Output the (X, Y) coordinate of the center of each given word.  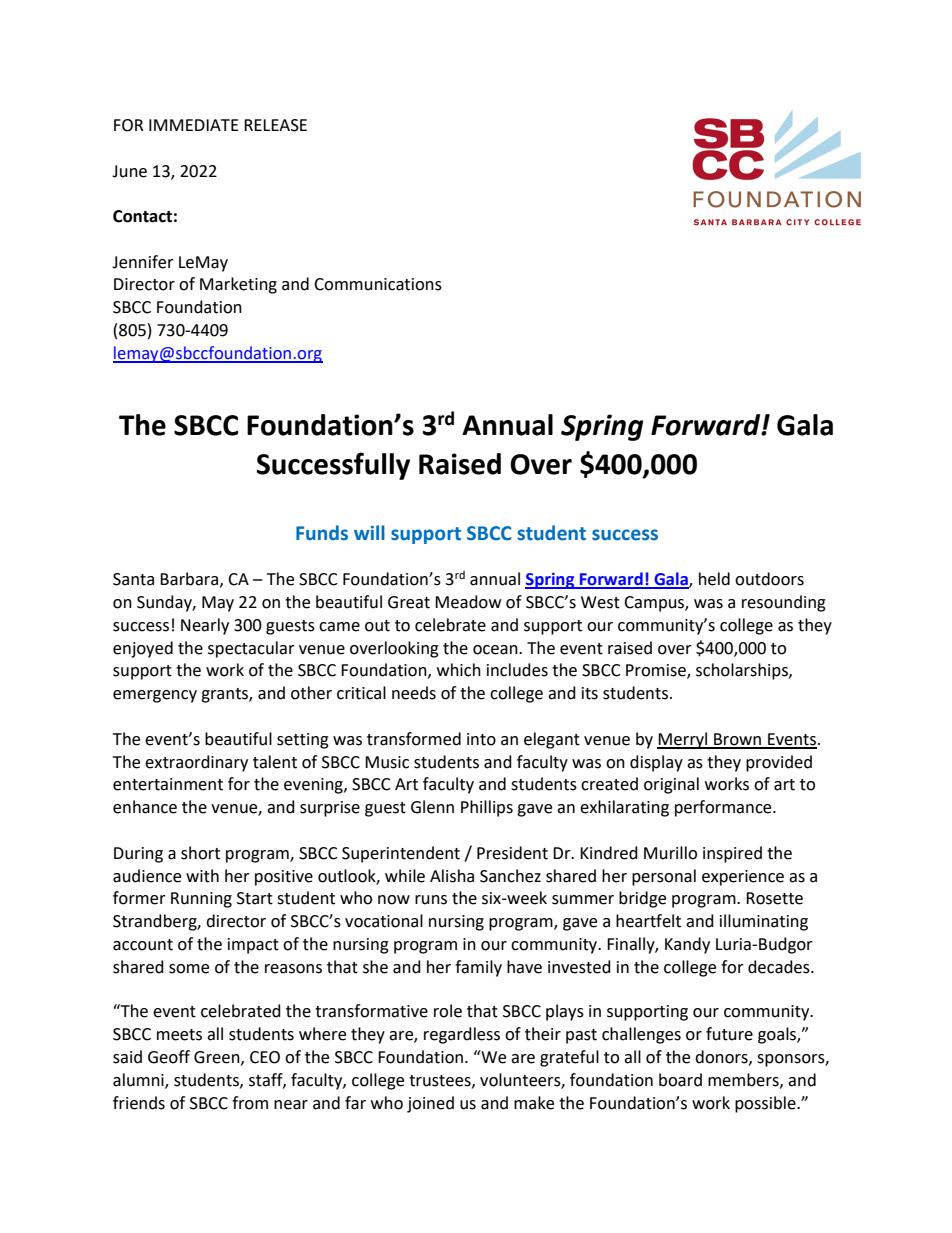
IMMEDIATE (194, 125)
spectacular (251, 649)
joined (430, 1104)
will (369, 532)
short (200, 853)
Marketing (238, 285)
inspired (732, 854)
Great (409, 602)
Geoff (169, 1057)
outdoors (769, 579)
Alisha (452, 876)
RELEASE (275, 125)
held (714, 579)
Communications (378, 284)
